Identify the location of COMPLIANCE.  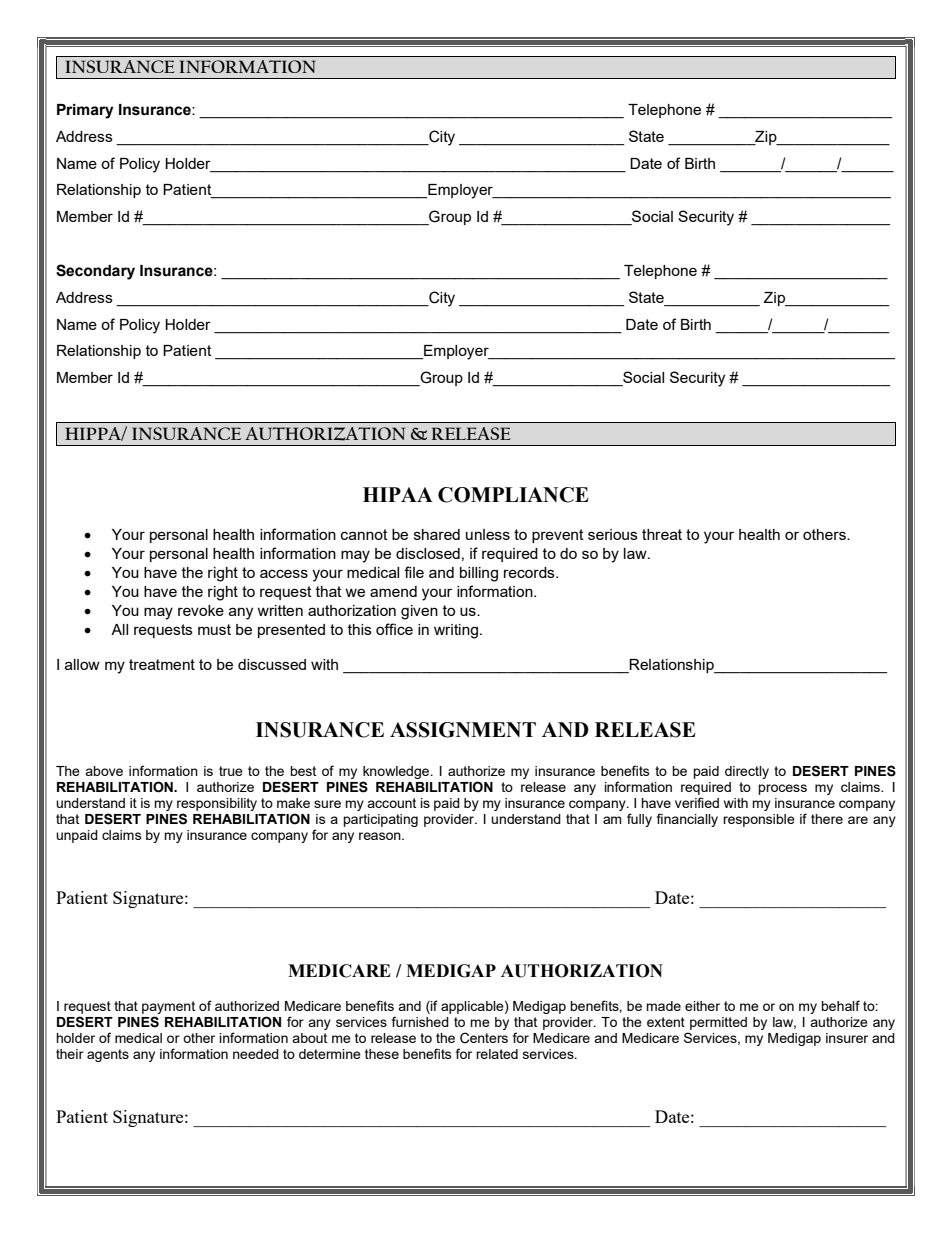
(513, 495).
